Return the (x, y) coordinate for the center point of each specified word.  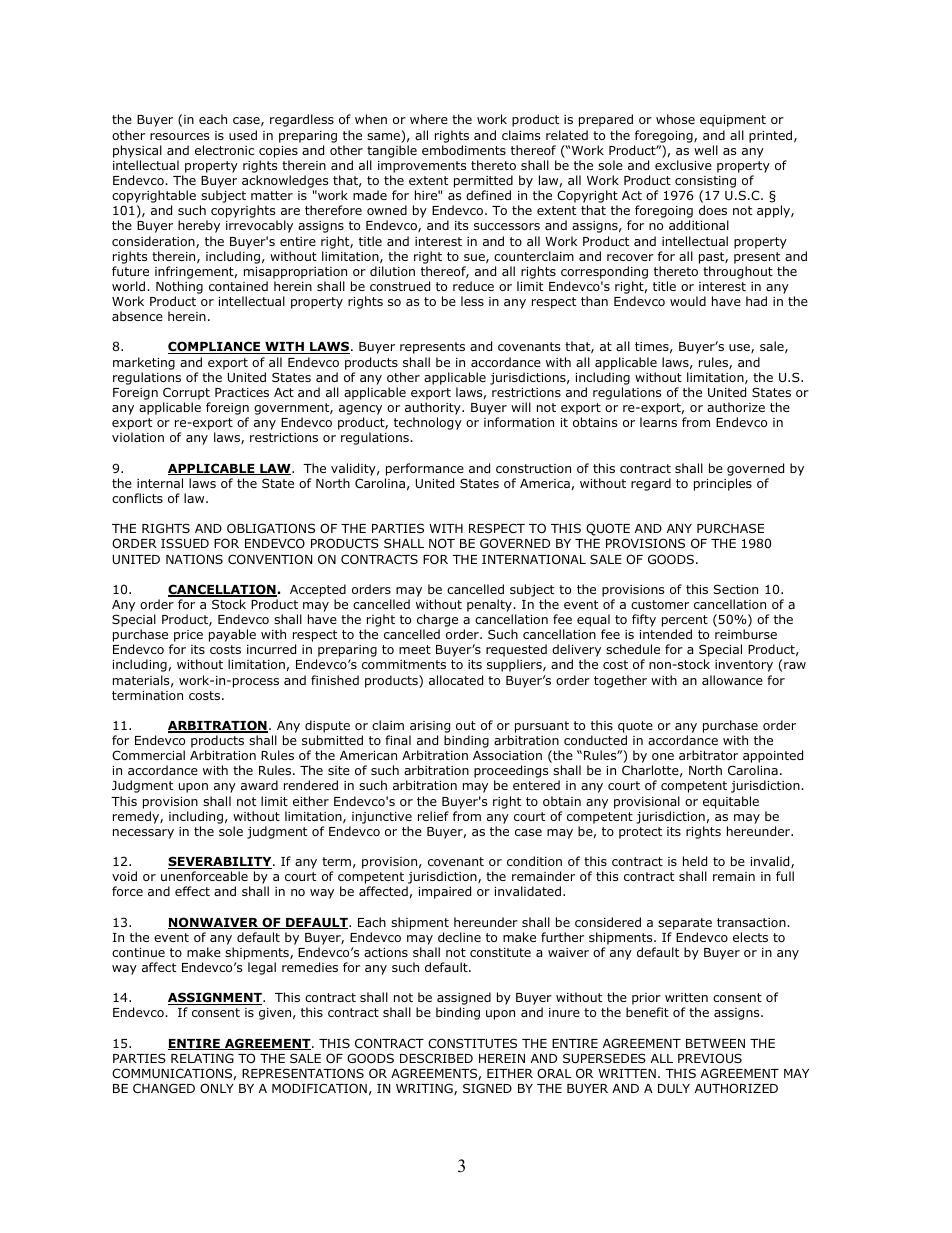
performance (425, 469)
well (706, 150)
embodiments (464, 150)
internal (160, 483)
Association (507, 755)
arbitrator (708, 755)
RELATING (202, 1058)
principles (723, 484)
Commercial (148, 755)
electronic (224, 150)
